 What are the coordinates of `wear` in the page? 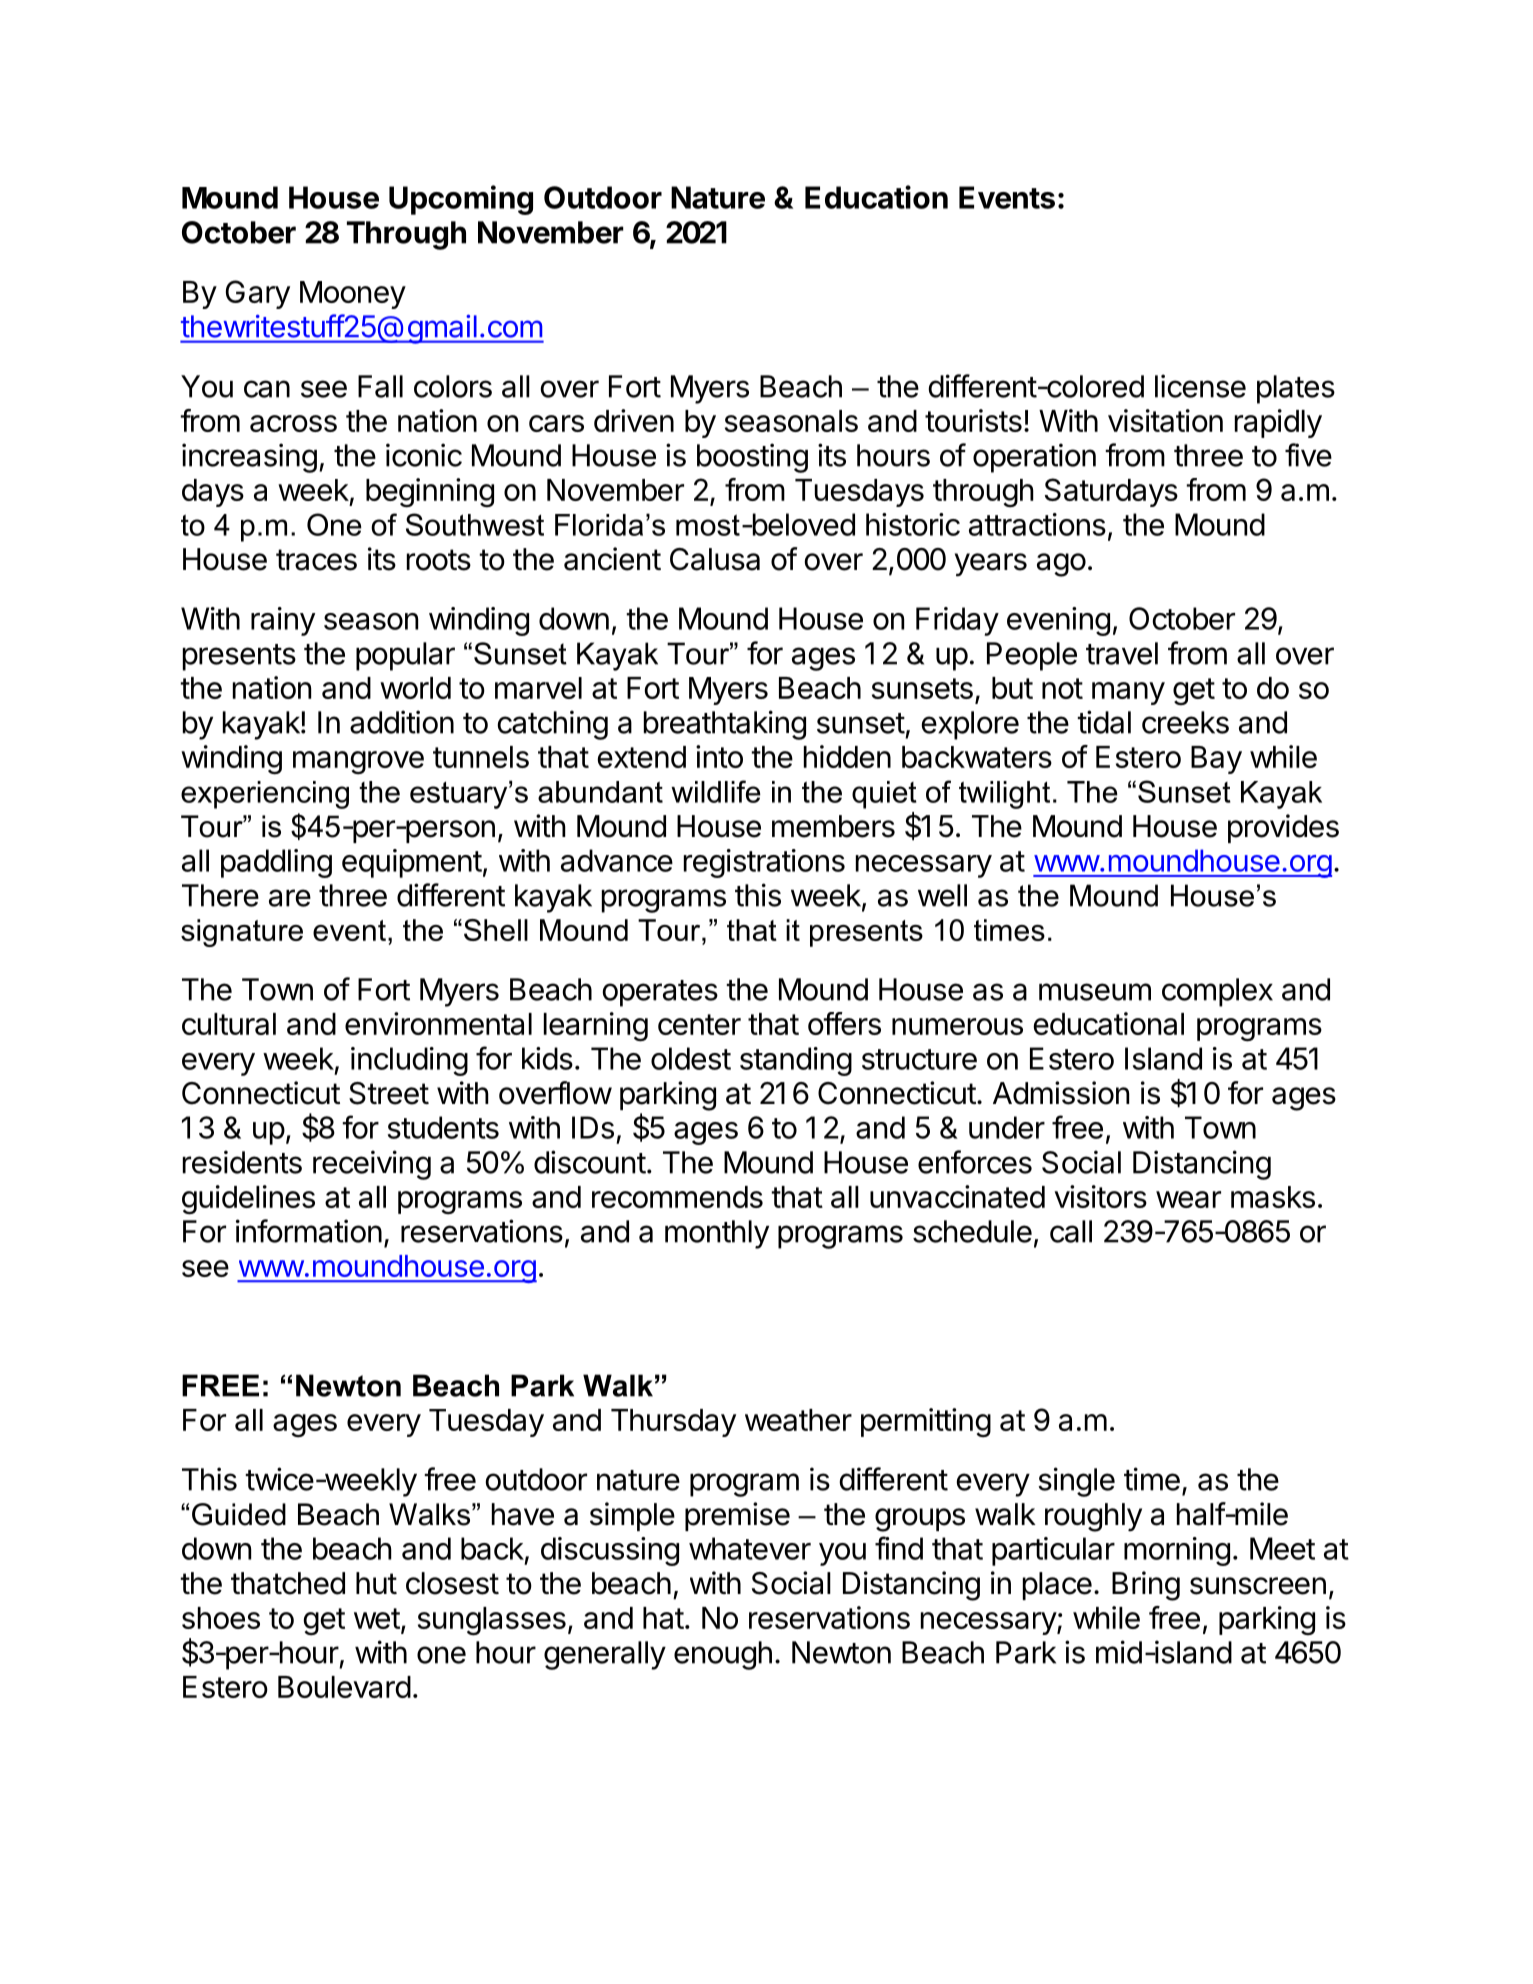 It's located at (1188, 1199).
